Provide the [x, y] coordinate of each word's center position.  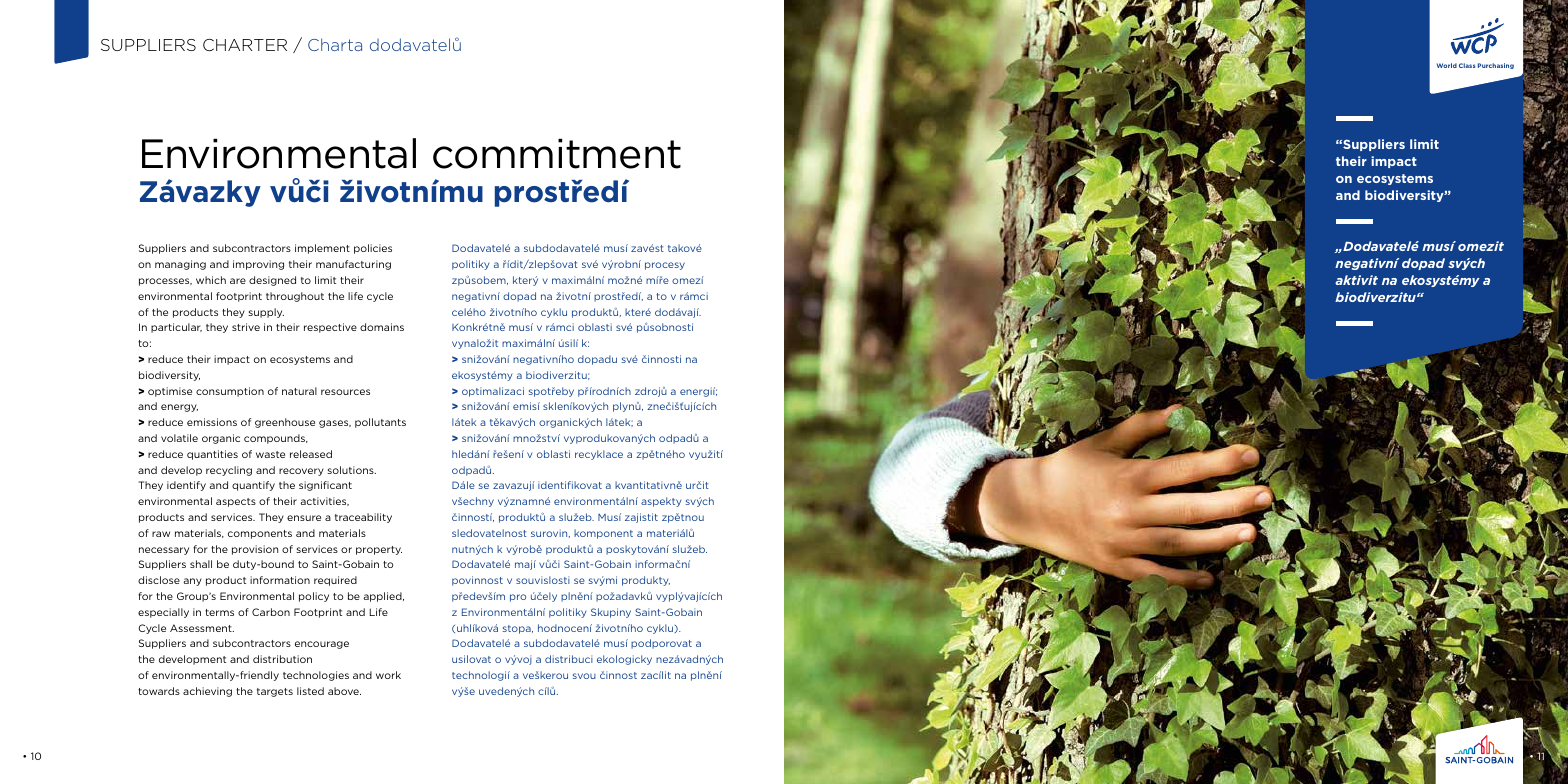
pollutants [380, 423]
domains [382, 327]
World [1447, 65]
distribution [282, 659]
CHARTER [245, 45]
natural [299, 391]
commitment [557, 154]
